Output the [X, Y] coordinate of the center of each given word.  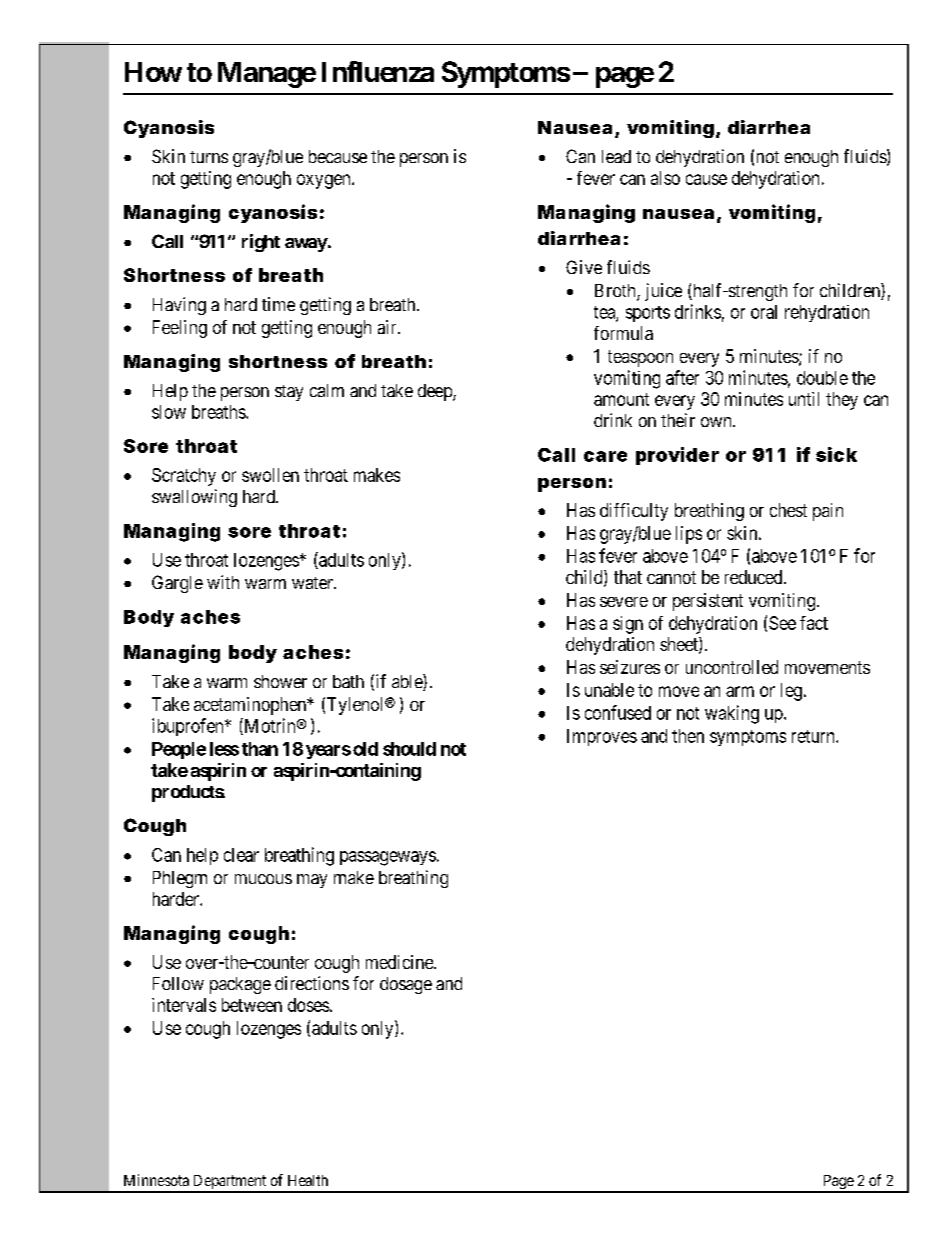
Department [230, 1183]
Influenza [378, 71]
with [223, 582]
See [782, 623]
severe [624, 602]
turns [209, 157]
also [665, 178]
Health [308, 1180]
